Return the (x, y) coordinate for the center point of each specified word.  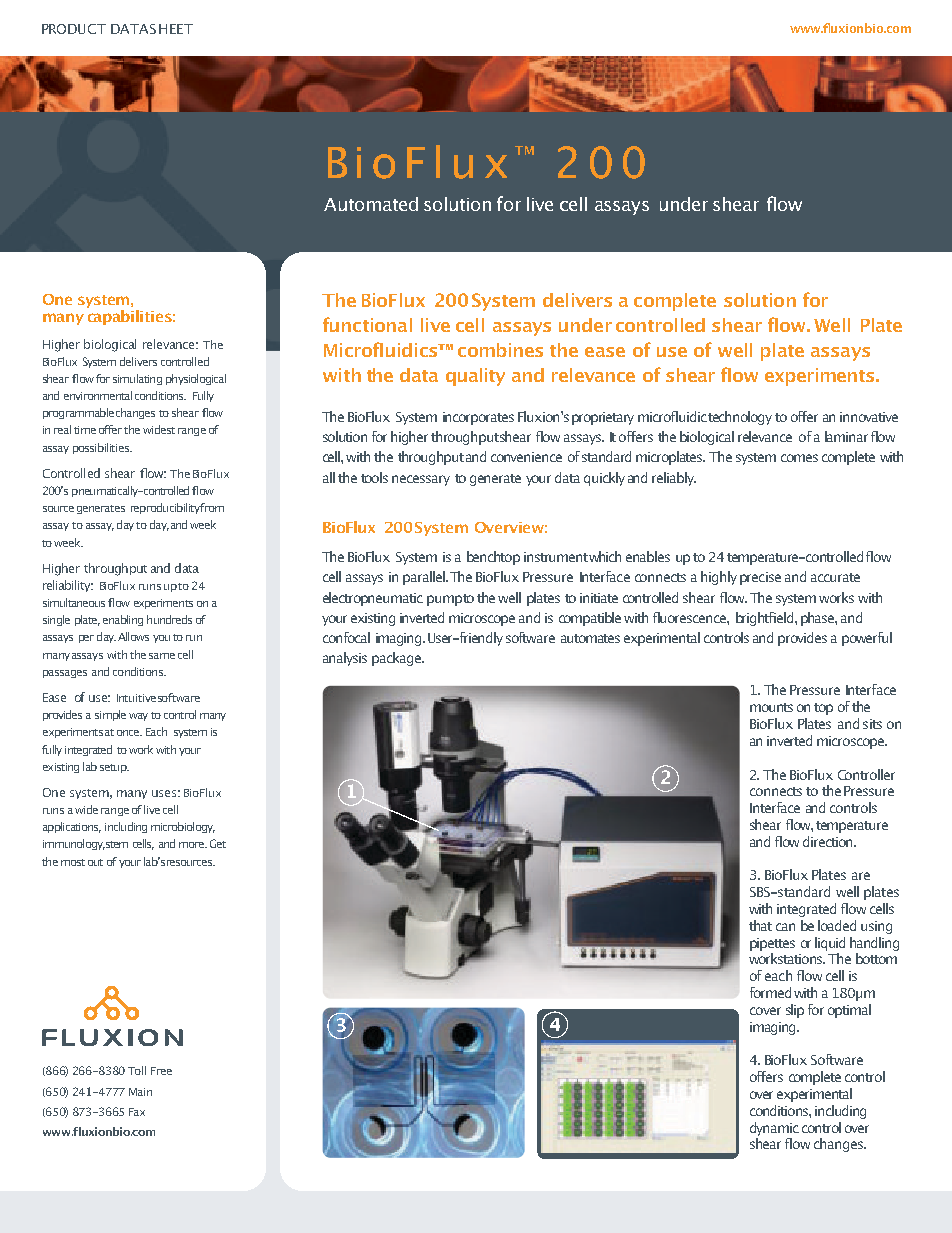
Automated (371, 204)
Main (140, 1092)
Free (161, 1071)
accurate (835, 577)
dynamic (774, 1129)
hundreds (169, 619)
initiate (599, 598)
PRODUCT (74, 29)
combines (500, 350)
